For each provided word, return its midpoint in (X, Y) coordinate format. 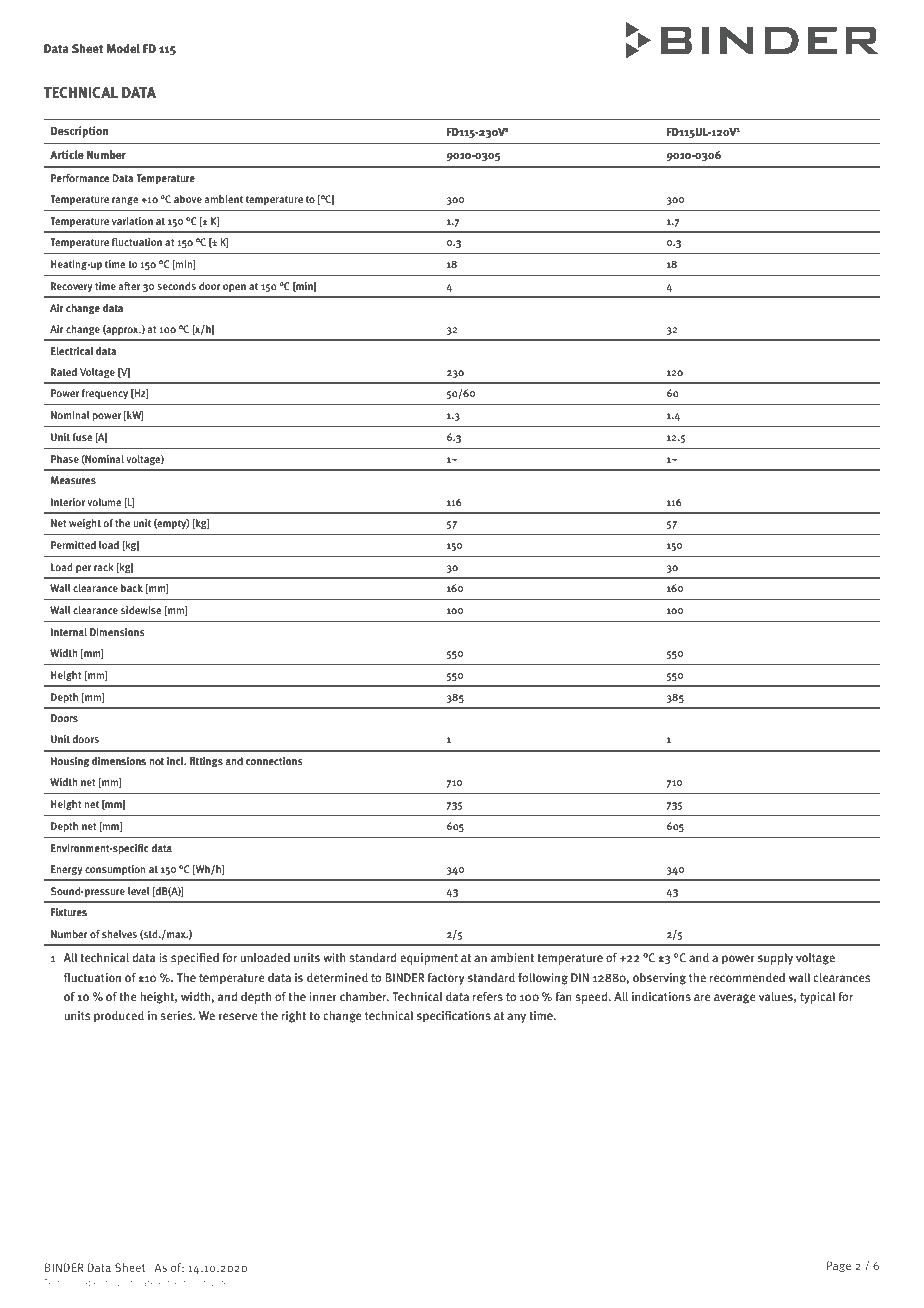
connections (274, 761)
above (188, 199)
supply (775, 959)
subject (171, 1283)
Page (839, 1267)
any (516, 1018)
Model (123, 48)
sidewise (141, 610)
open (234, 288)
